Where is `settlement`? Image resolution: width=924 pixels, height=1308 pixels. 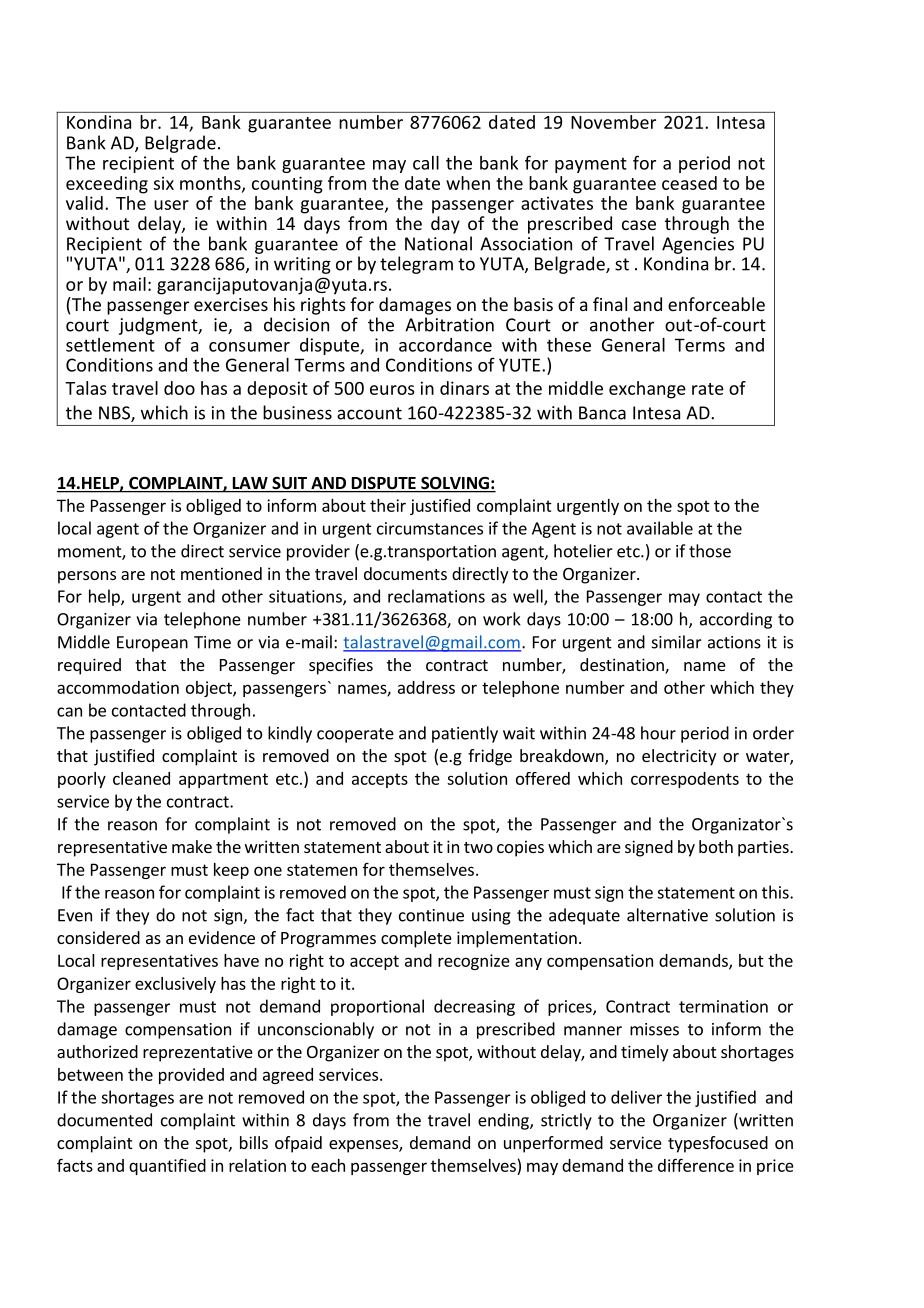
settlement is located at coordinates (110, 345).
